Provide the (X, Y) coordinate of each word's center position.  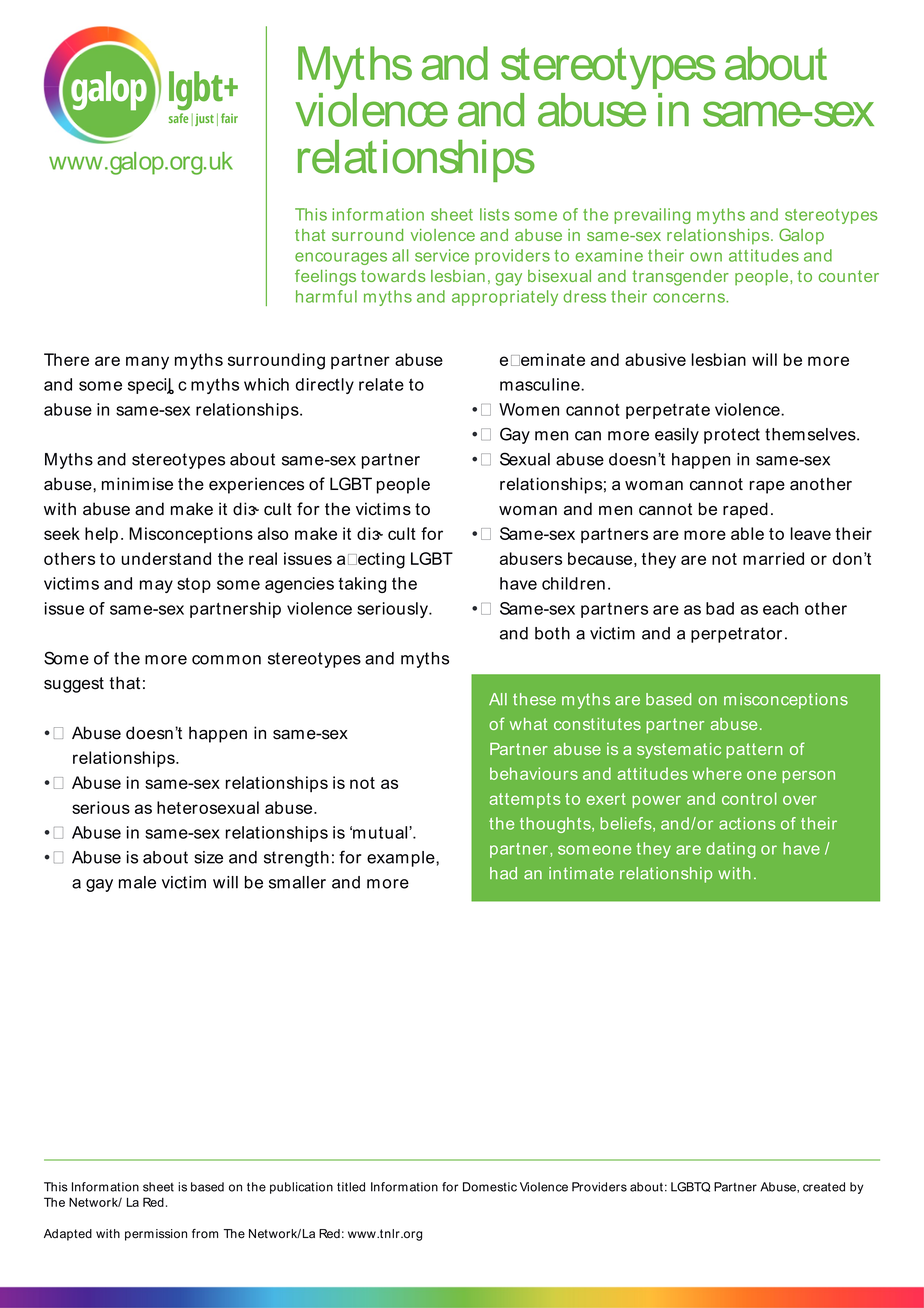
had (503, 873)
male (137, 882)
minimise (137, 484)
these (534, 699)
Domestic (490, 1187)
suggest (74, 685)
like (633, 876)
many (147, 363)
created (824, 1187)
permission (156, 1235)
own (706, 257)
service (442, 255)
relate (381, 384)
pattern (754, 751)
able (747, 533)
